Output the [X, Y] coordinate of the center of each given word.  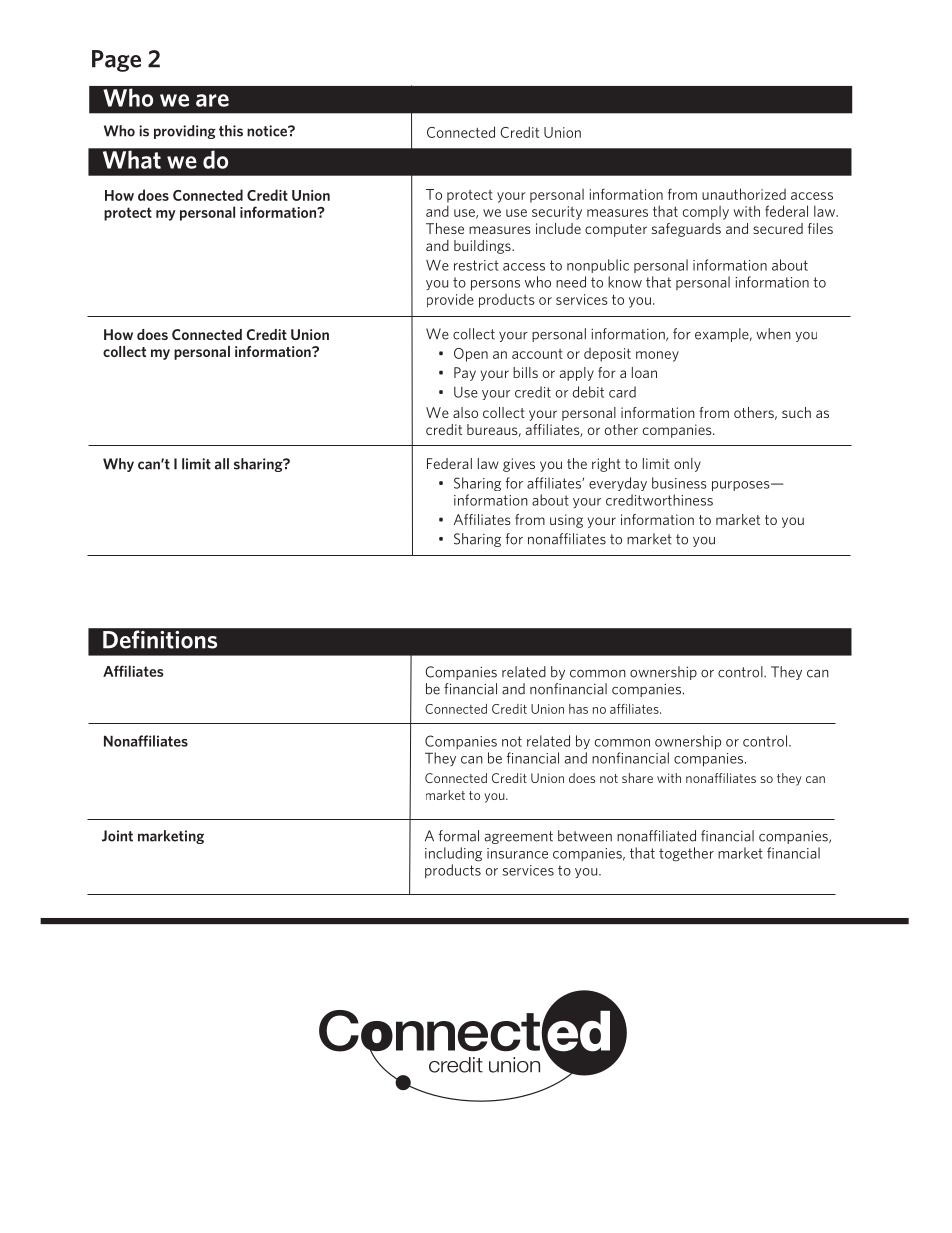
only [687, 465]
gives [519, 465]
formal [459, 836]
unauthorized [744, 194]
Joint [117, 836]
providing [185, 132]
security [557, 213]
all [222, 464]
